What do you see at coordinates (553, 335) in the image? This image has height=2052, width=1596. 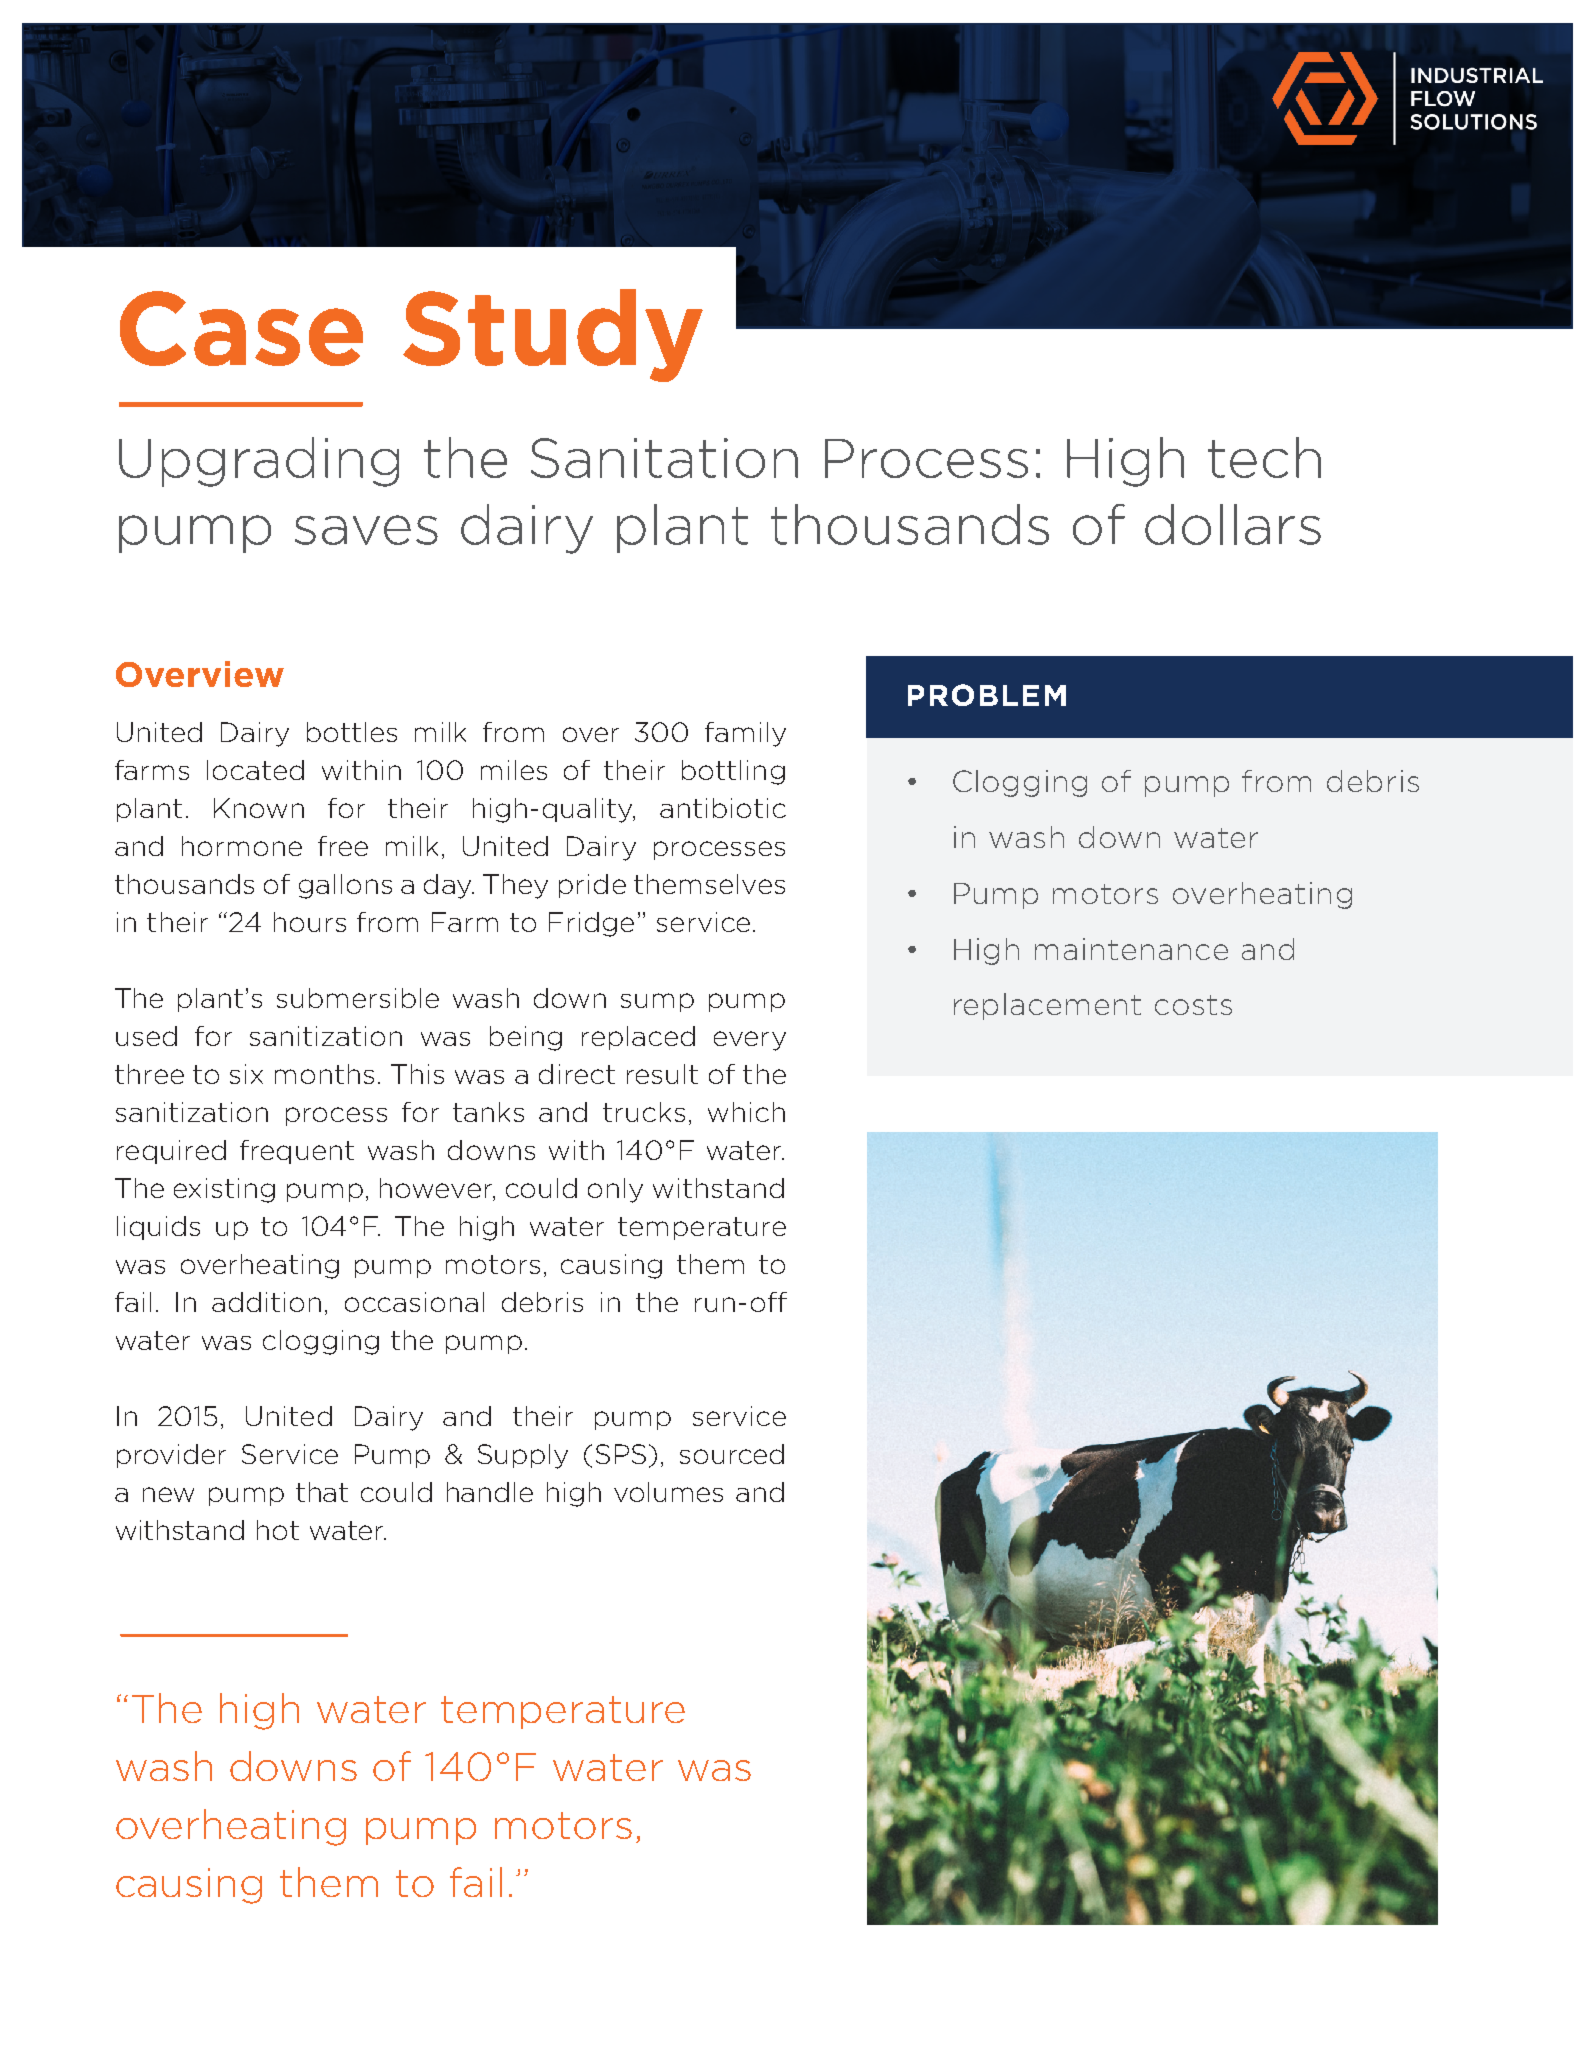 I see `Study` at bounding box center [553, 335].
